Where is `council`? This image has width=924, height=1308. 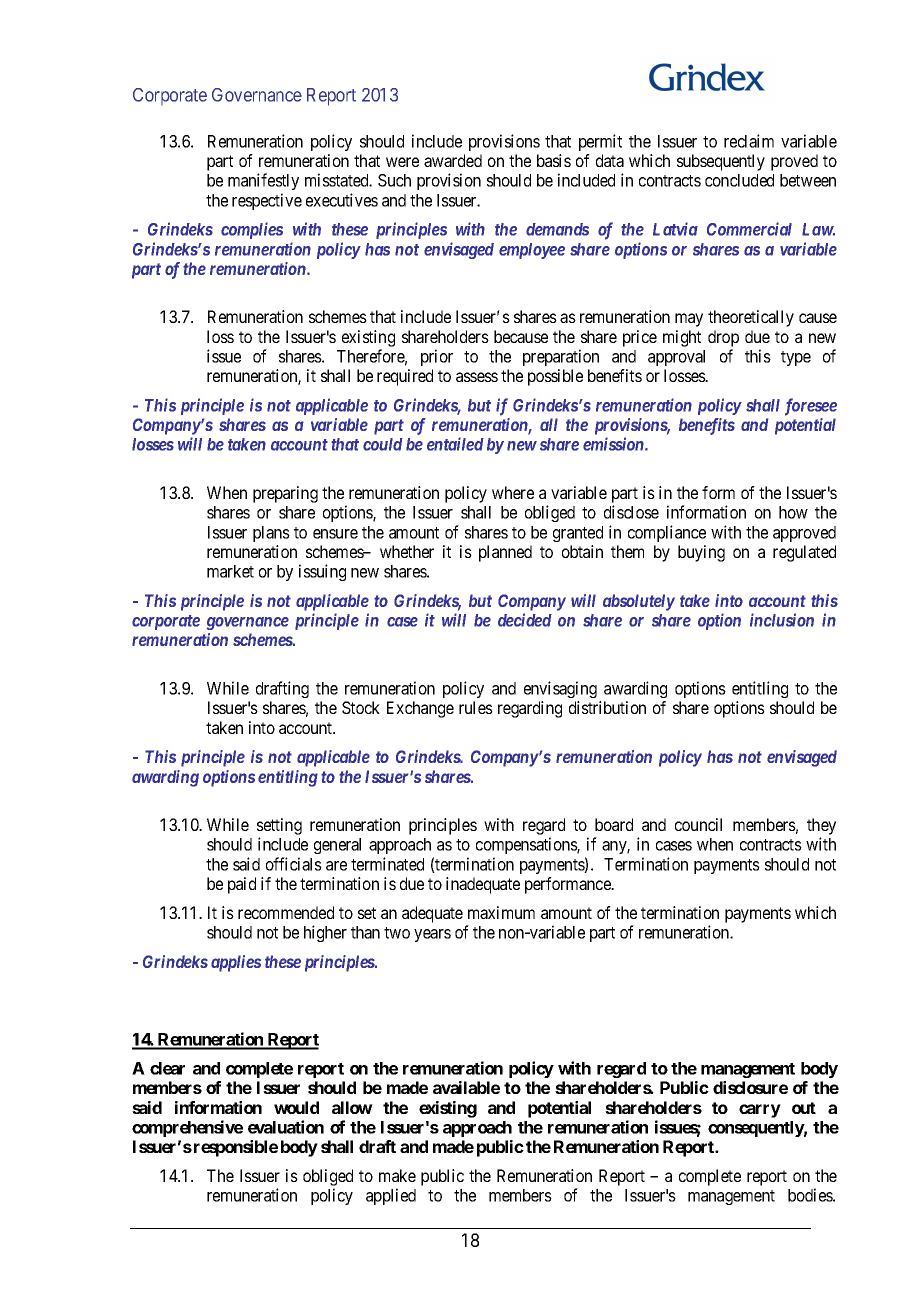 council is located at coordinates (698, 824).
